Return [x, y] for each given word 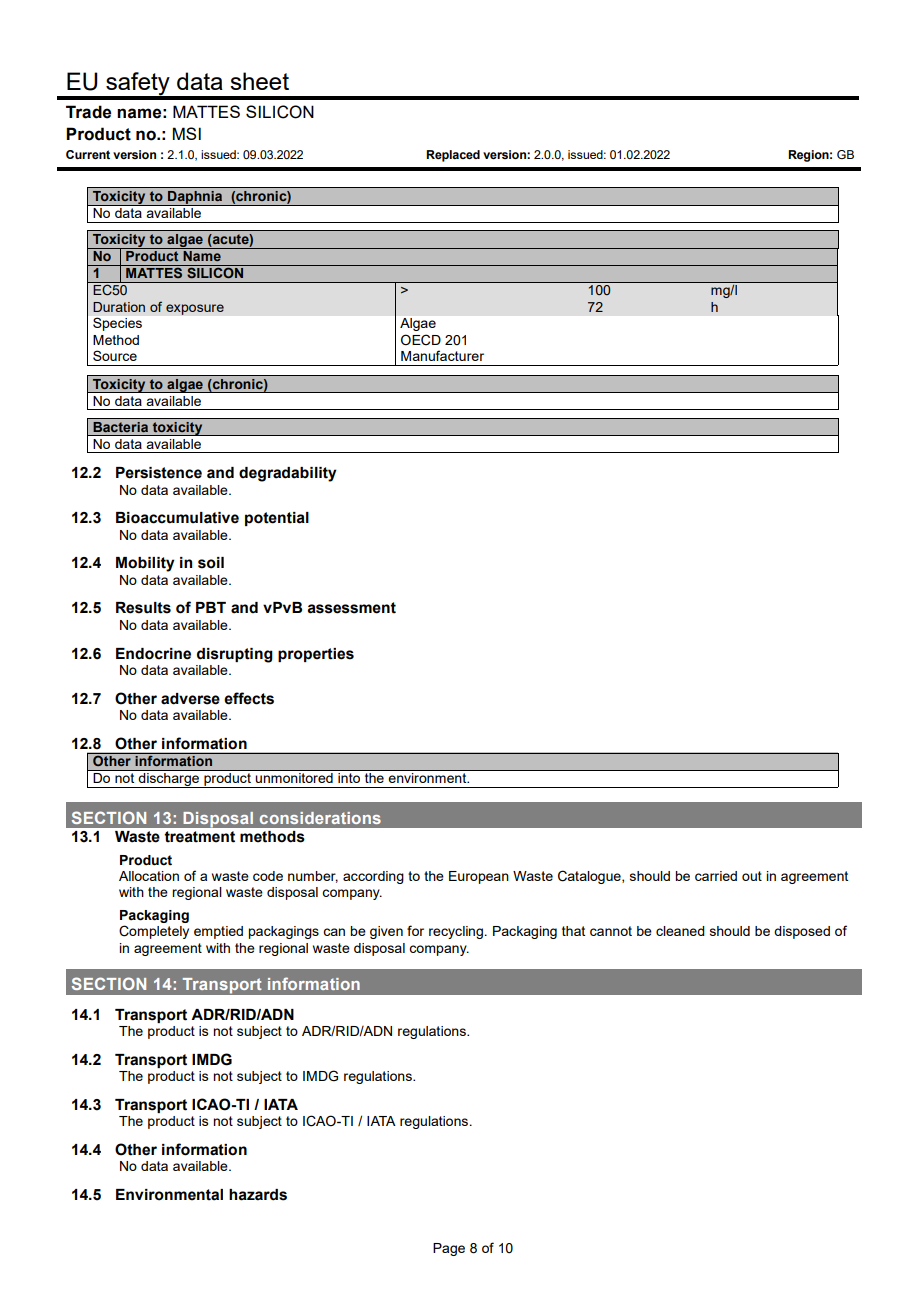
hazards [258, 1195]
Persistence [159, 473]
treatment [199, 837]
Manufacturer [442, 355]
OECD [421, 340]
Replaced [453, 156]
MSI [187, 133]
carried [716, 876]
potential [277, 519]
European [479, 877]
